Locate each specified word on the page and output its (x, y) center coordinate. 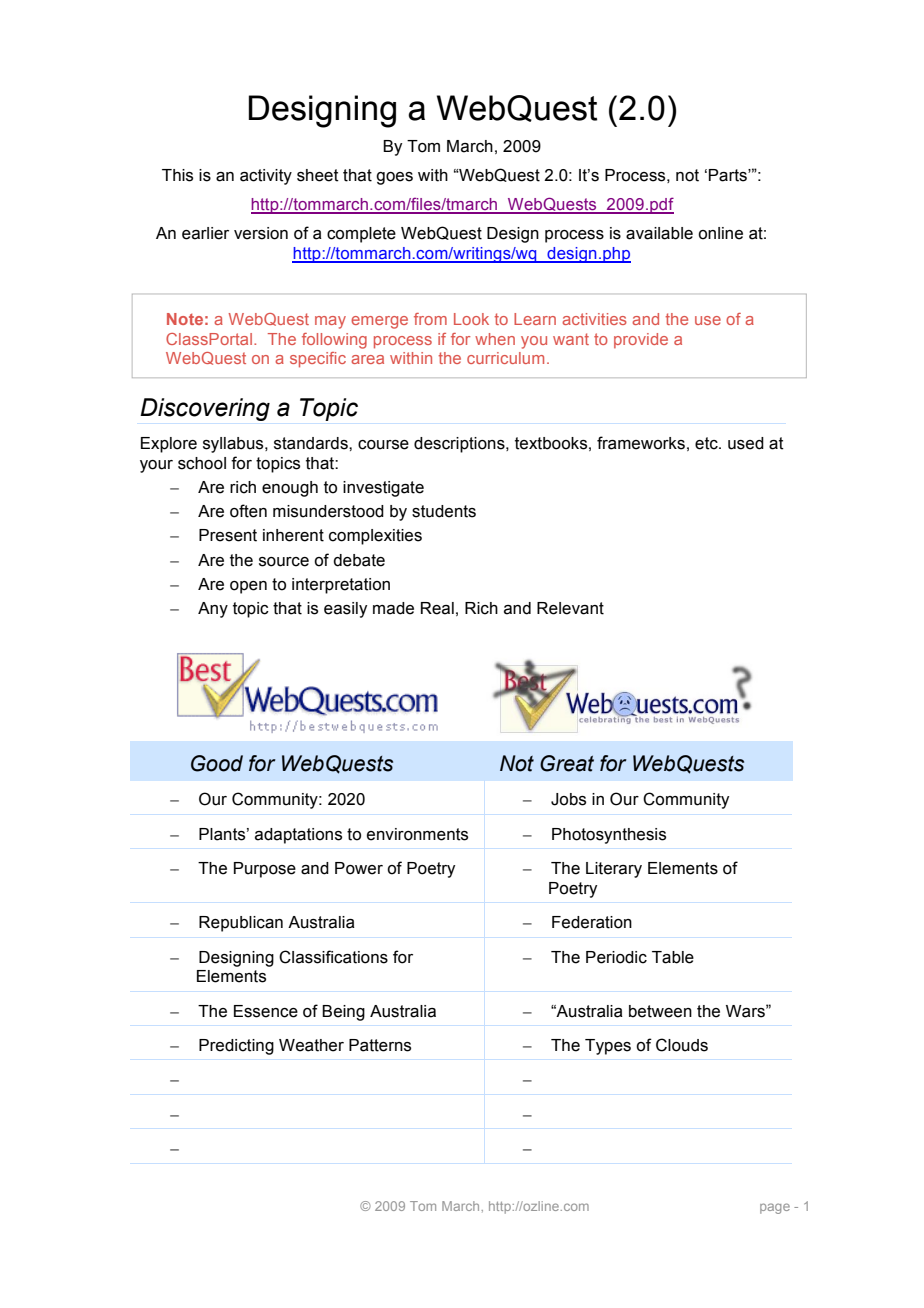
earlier (205, 233)
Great (567, 763)
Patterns (380, 1045)
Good (217, 763)
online (720, 233)
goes (394, 178)
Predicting (236, 1047)
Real (437, 608)
